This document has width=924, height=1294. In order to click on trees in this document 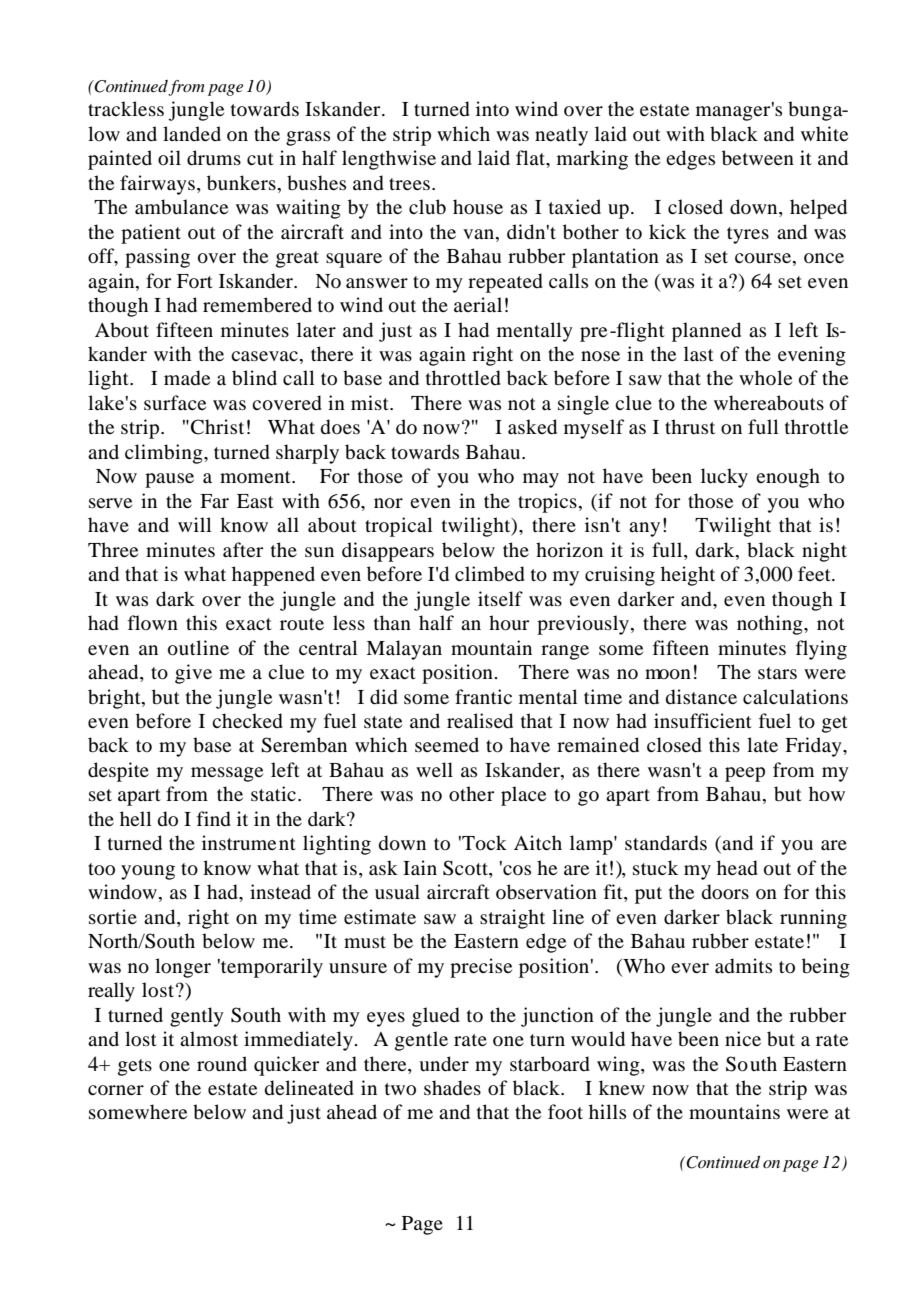, I will do `click(409, 184)`.
